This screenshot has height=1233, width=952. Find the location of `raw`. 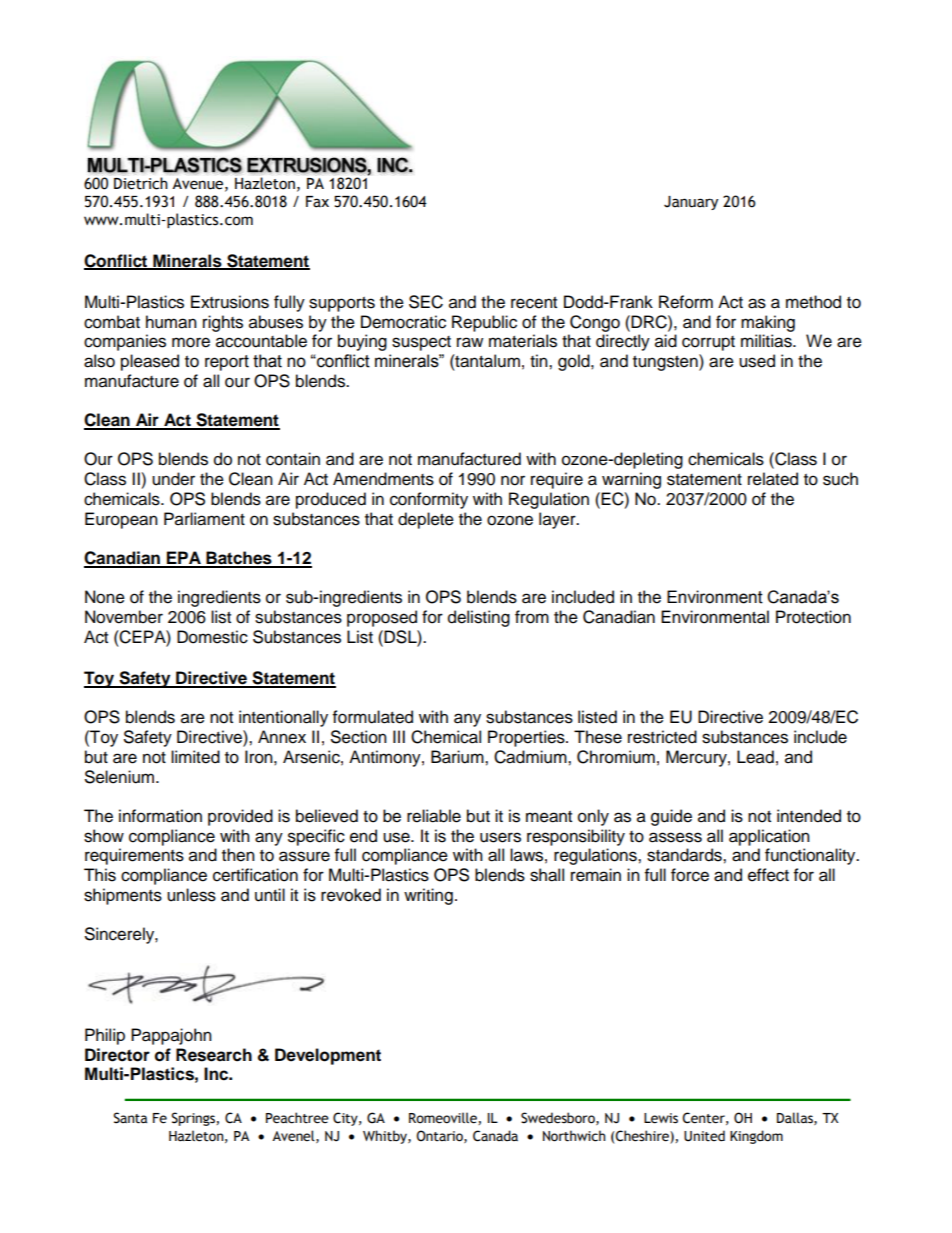

raw is located at coordinates (470, 342).
